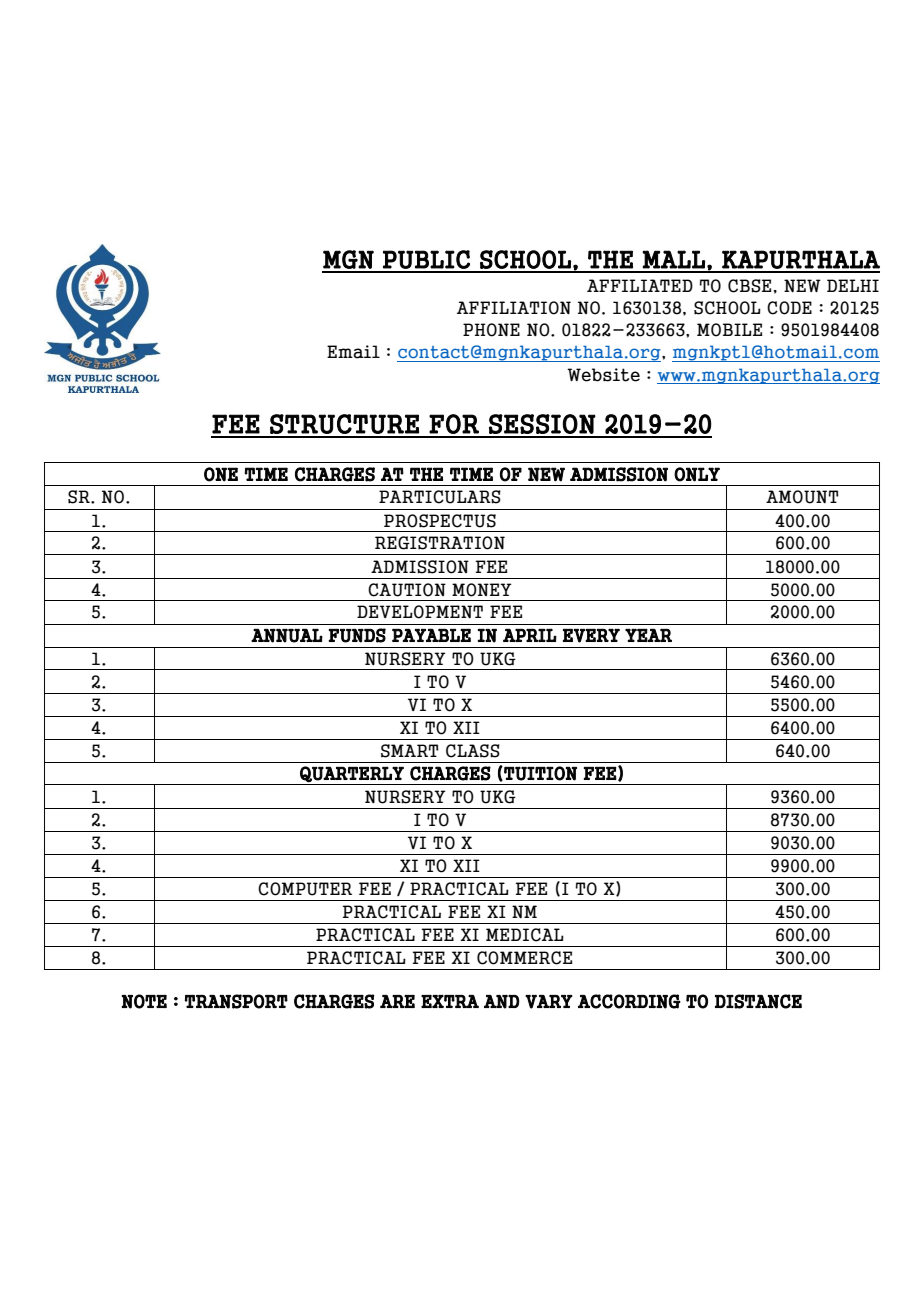 The height and width of the page is (1308, 924). I want to click on Email, so click(353, 352).
